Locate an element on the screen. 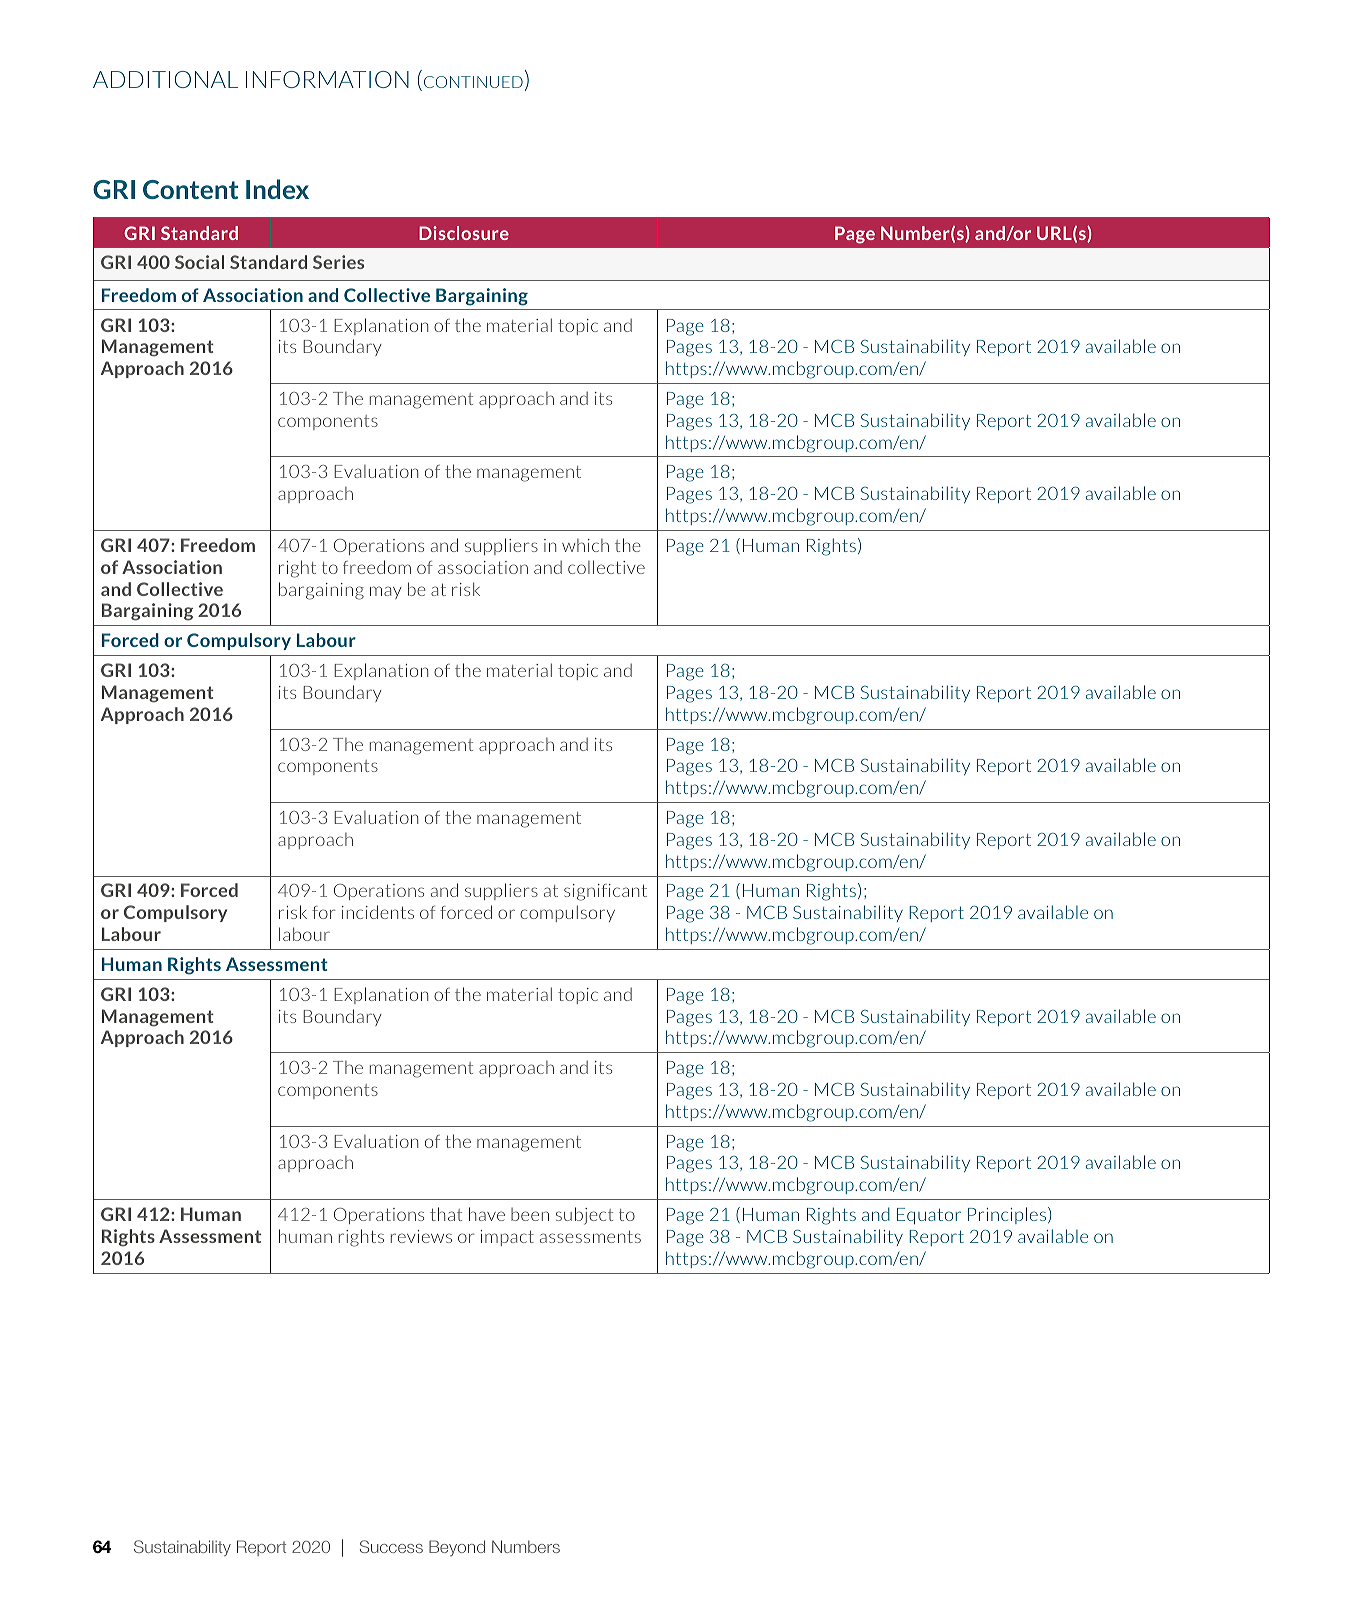 This screenshot has width=1363, height=1610. incidents is located at coordinates (378, 912).
